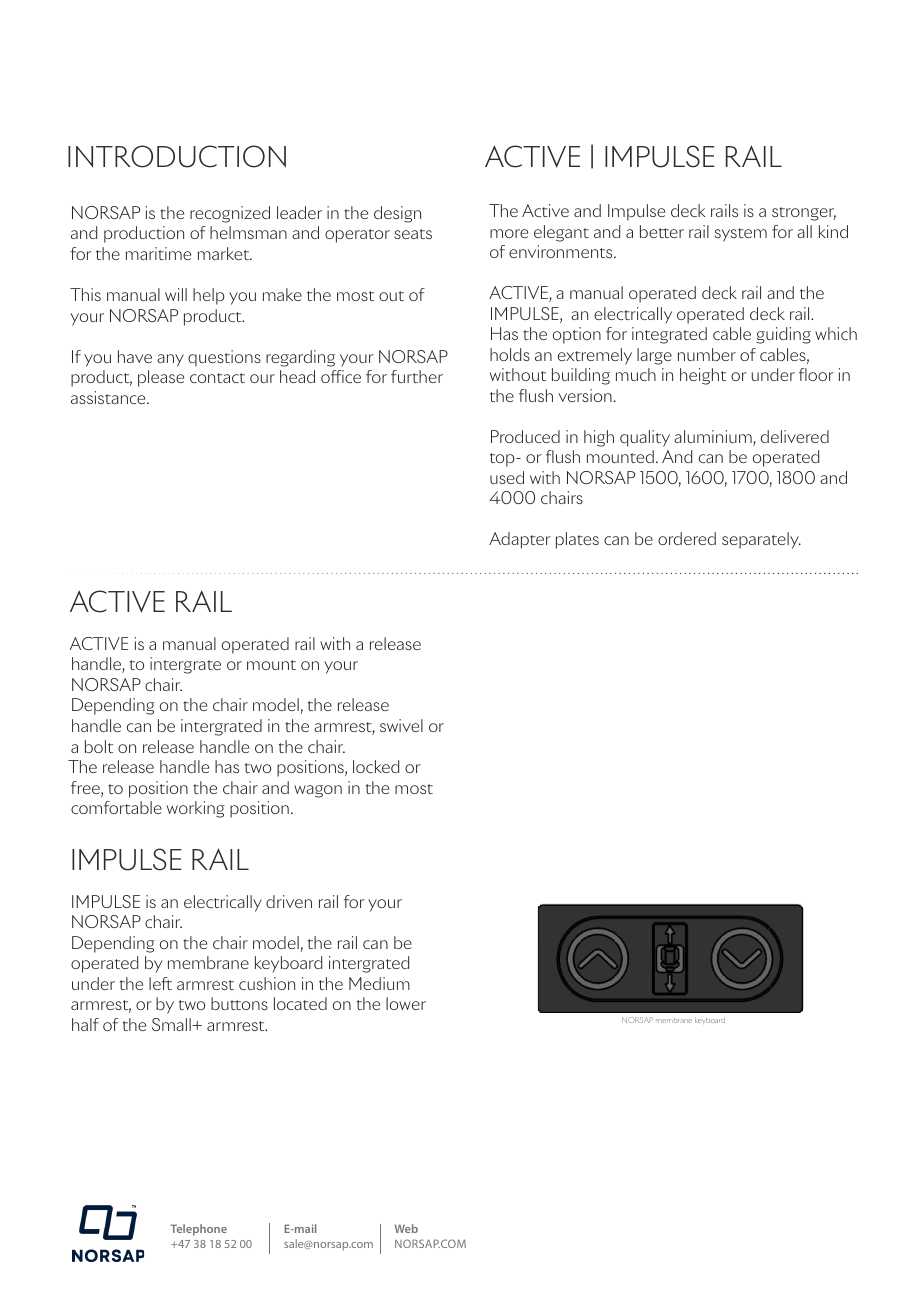 This screenshot has height=1308, width=924. Describe the element at coordinates (177, 156) in the screenshot. I see `INTRODUCTION` at that location.
